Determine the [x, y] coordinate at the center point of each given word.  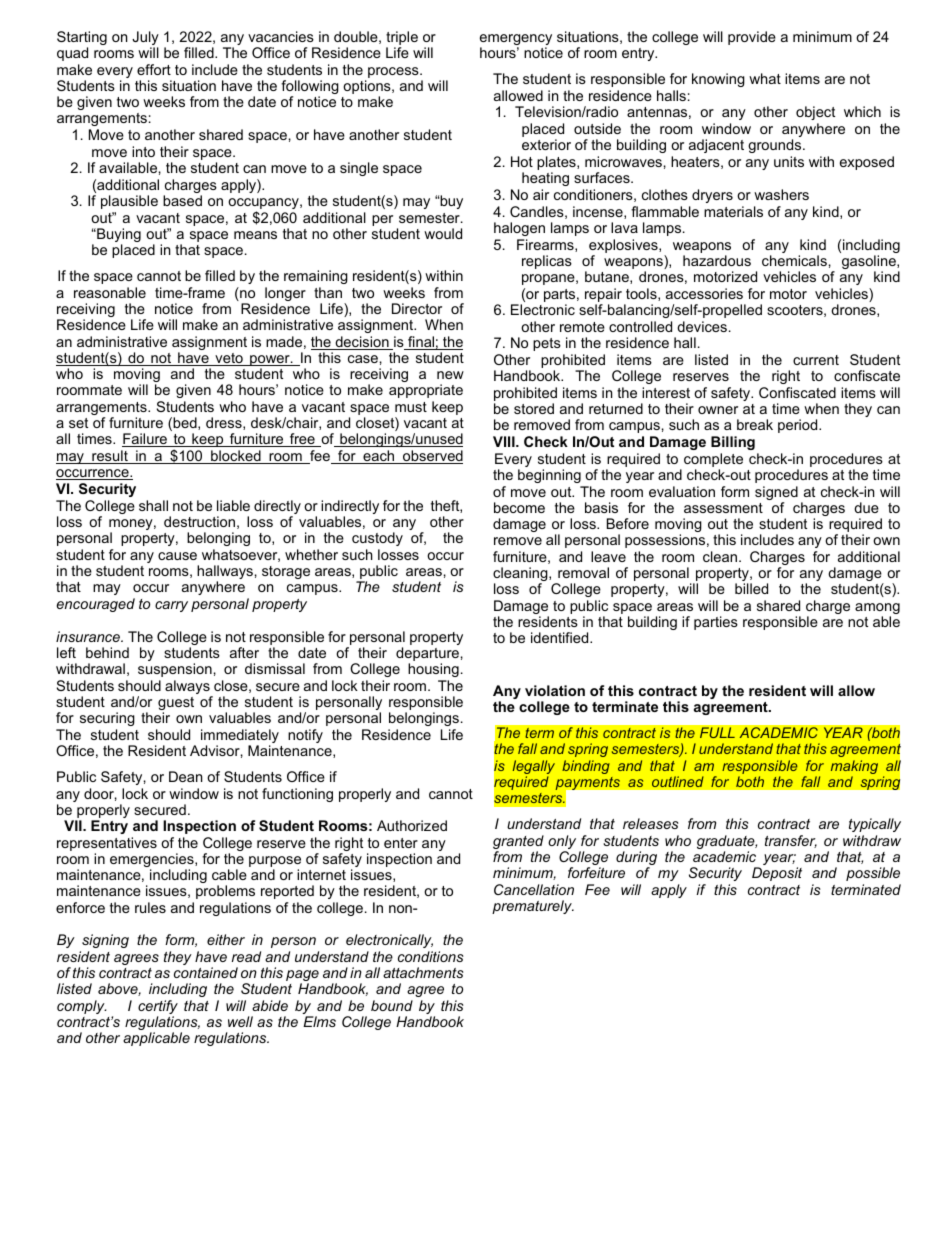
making [854, 768]
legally [534, 768]
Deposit [777, 874]
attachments [423, 972]
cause [177, 556]
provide [752, 38]
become [519, 507]
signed [776, 494]
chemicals [794, 260]
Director [417, 308]
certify [158, 1008]
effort [154, 69]
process [394, 72]
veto [229, 359]
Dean [185, 776]
